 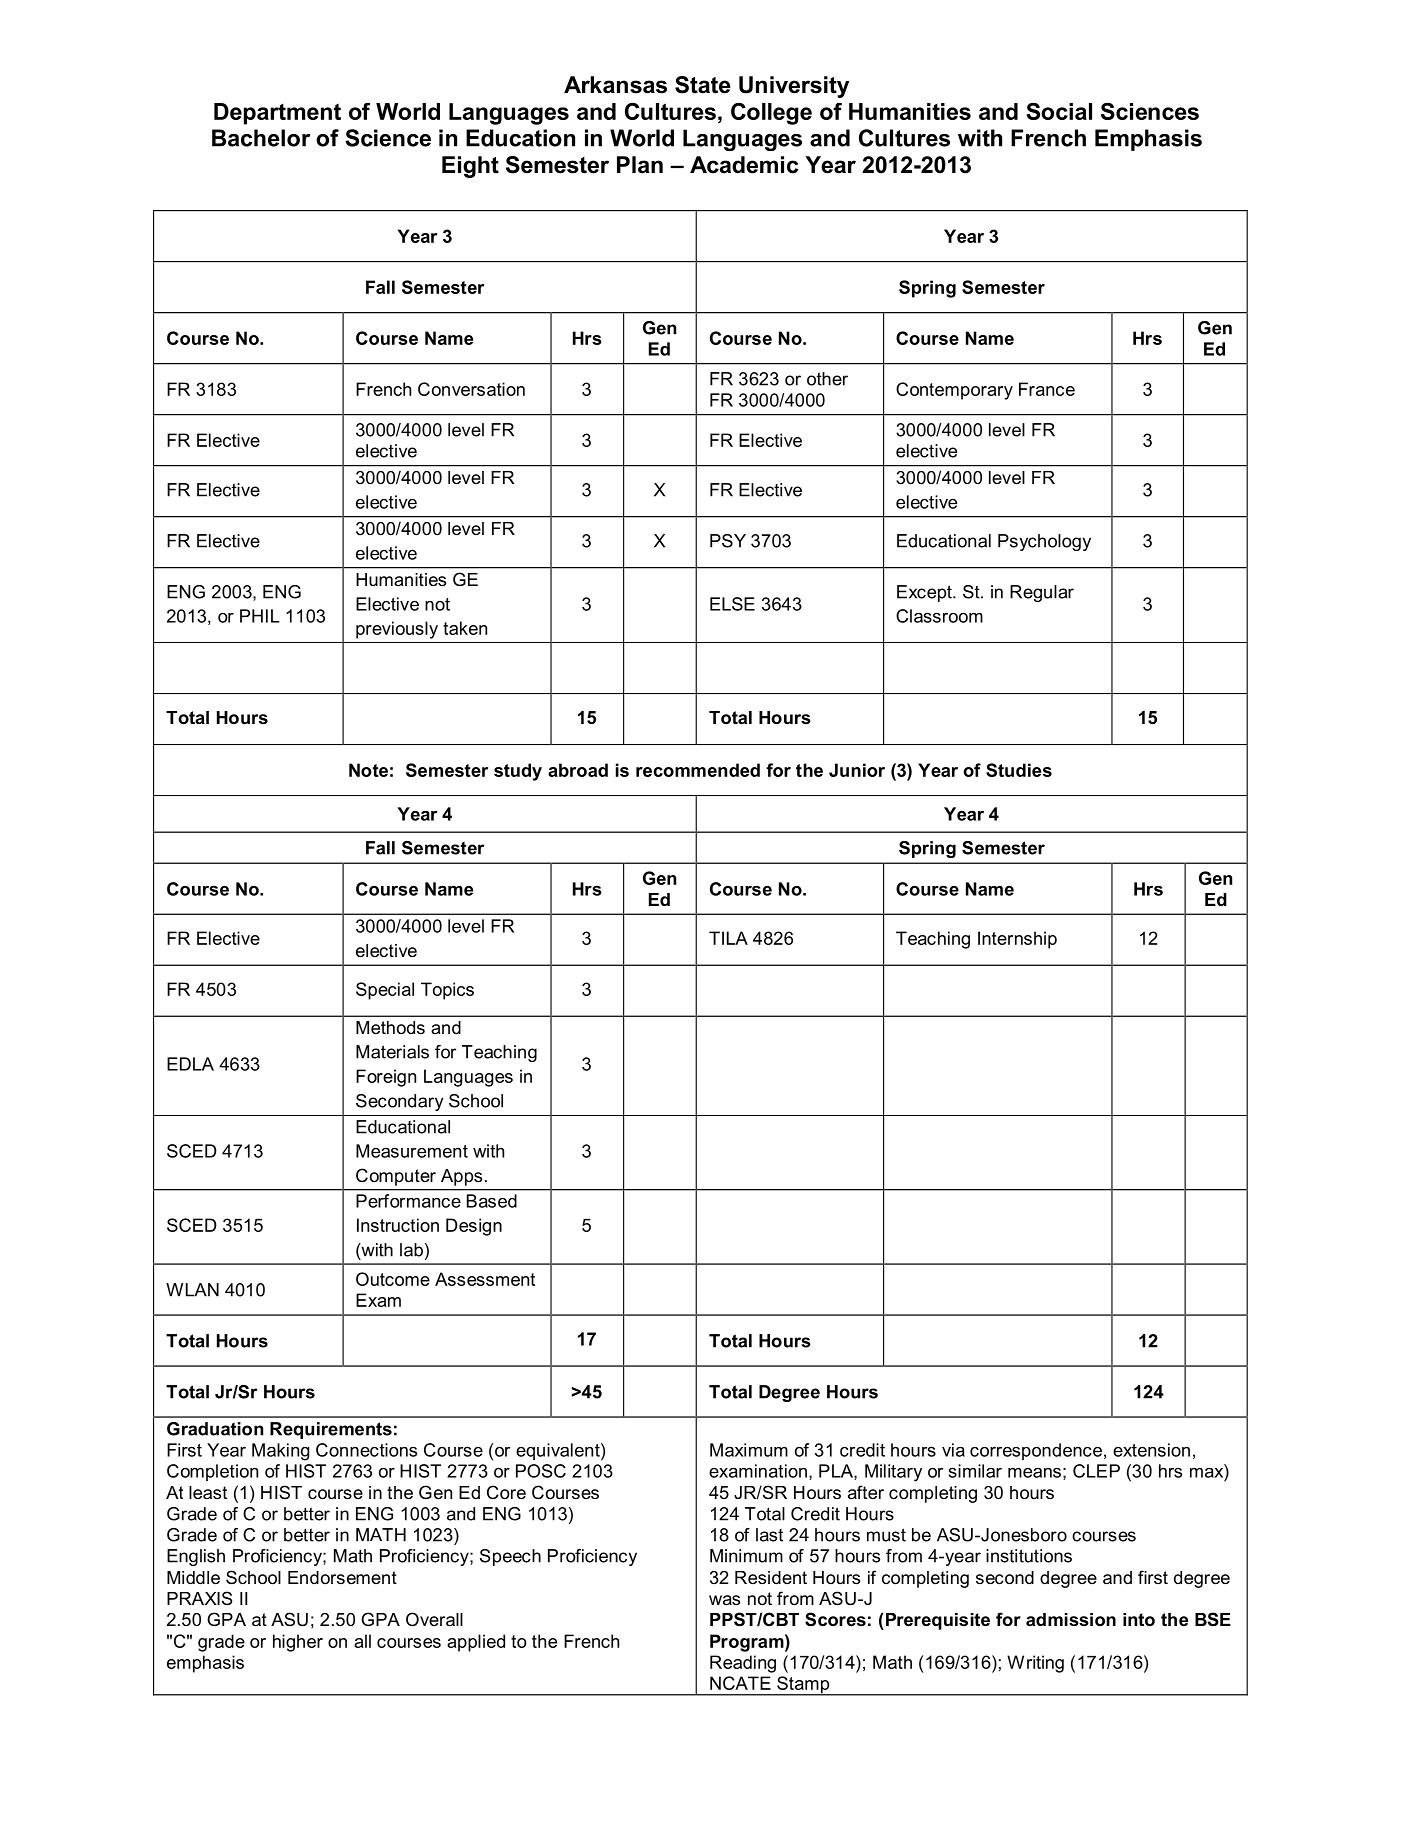 I want to click on Social, so click(x=1059, y=111).
